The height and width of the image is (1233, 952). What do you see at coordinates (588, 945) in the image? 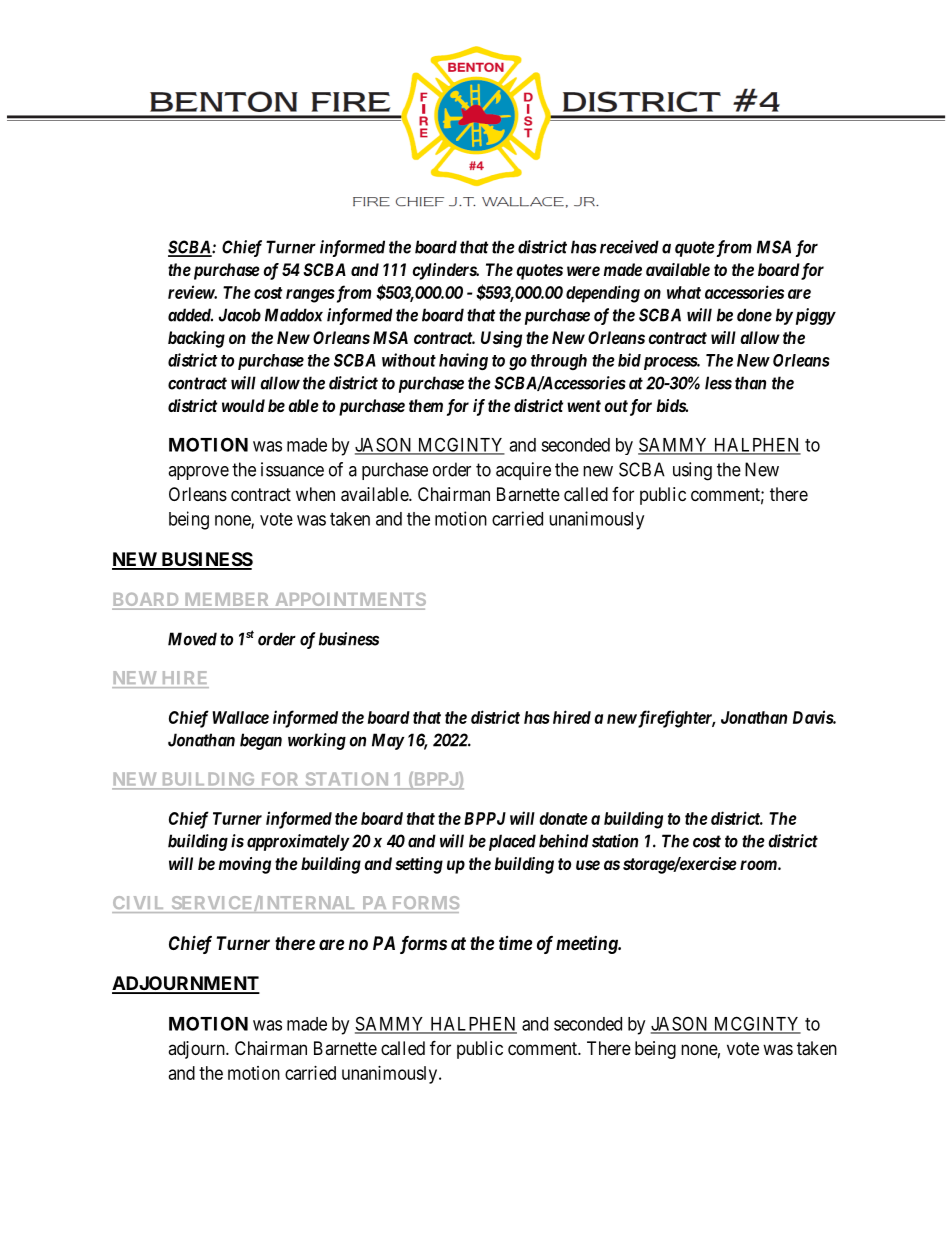
I see `meeting` at bounding box center [588, 945].
